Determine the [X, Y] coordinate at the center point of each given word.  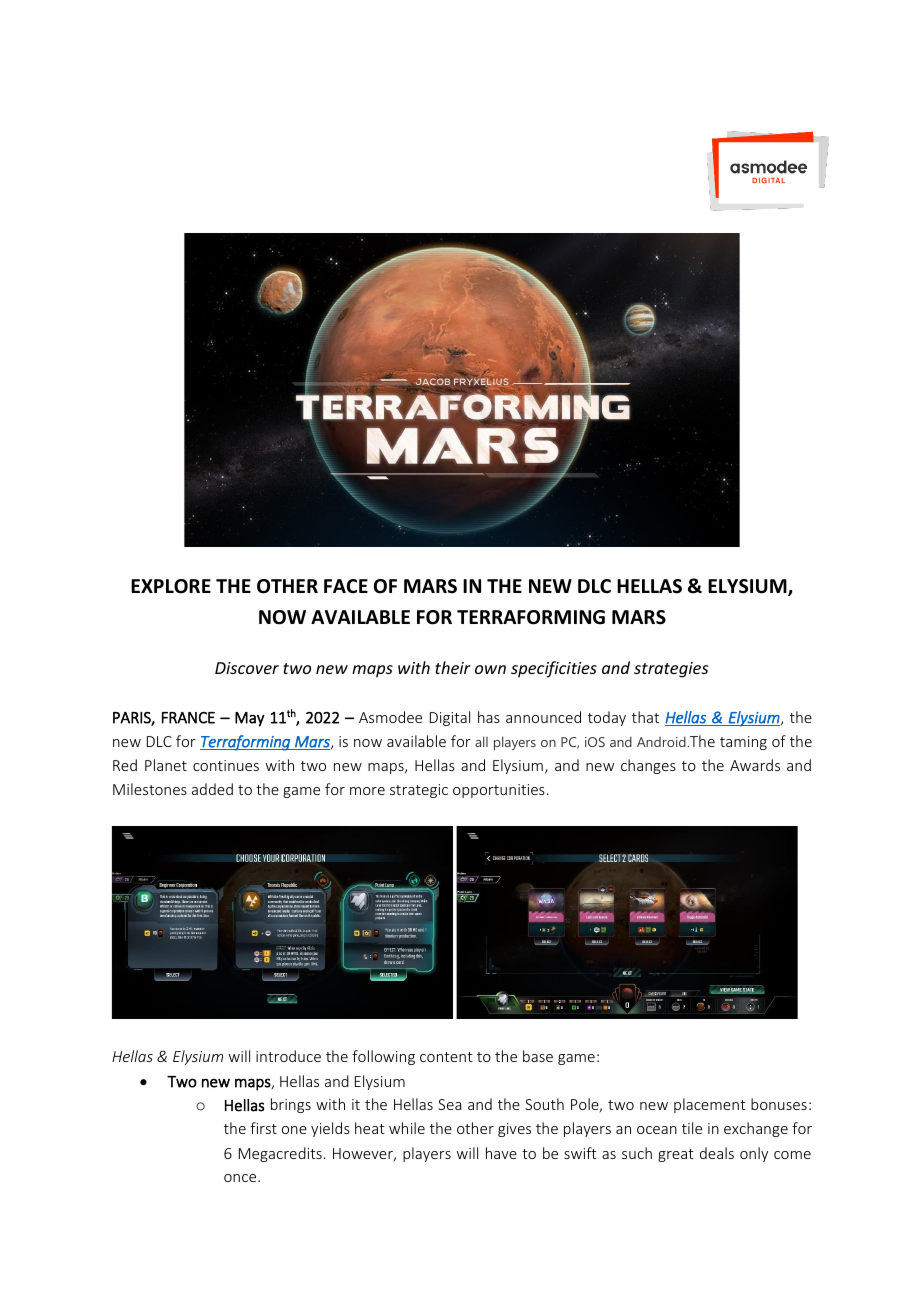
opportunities [499, 791]
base [538, 1056]
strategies [671, 670]
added [212, 789]
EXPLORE [171, 586]
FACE [346, 586]
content [446, 1057]
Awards [755, 765]
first [263, 1128]
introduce [288, 1056]
